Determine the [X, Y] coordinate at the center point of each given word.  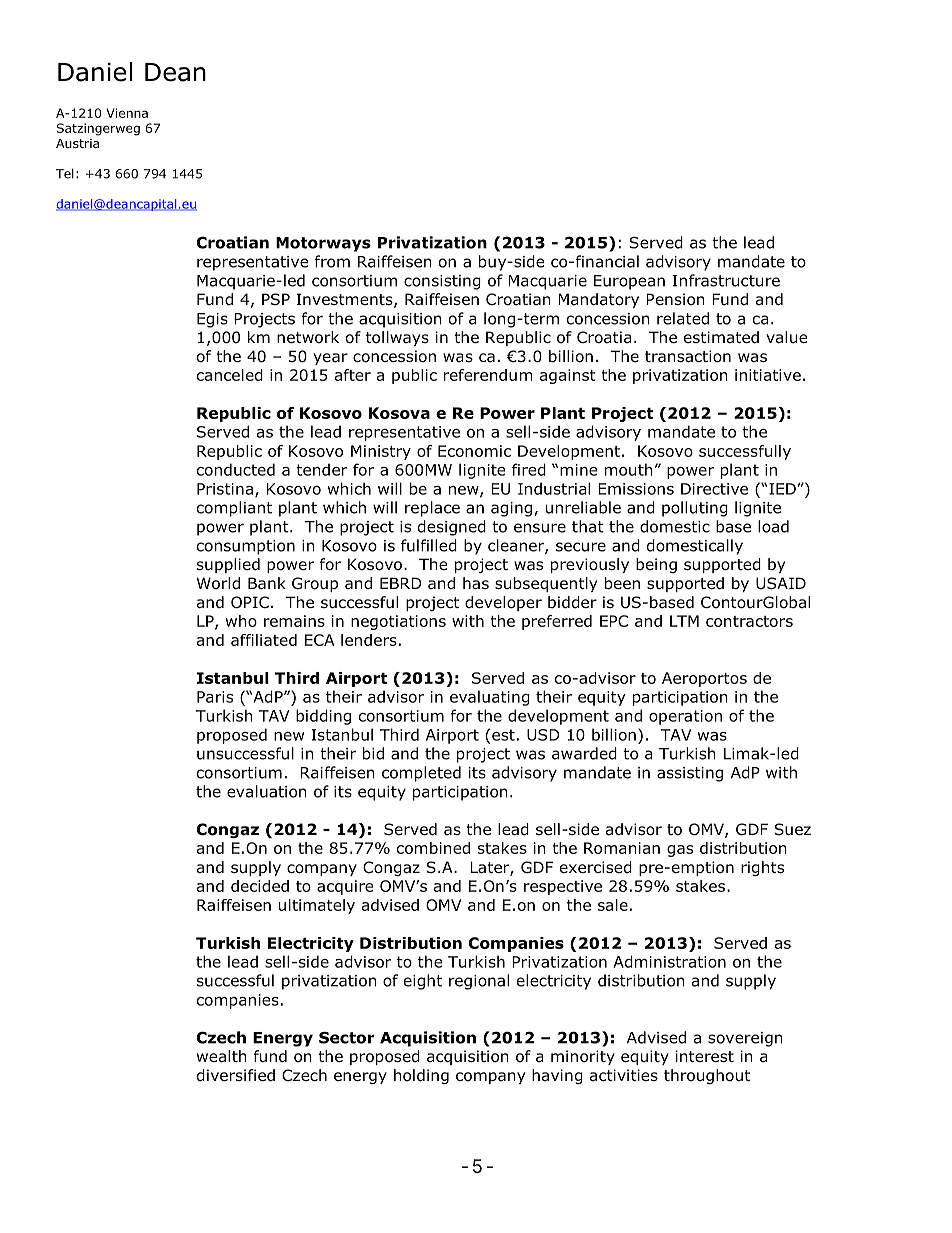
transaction [688, 356]
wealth [222, 1056]
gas [680, 851]
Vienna [127, 113]
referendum [488, 375]
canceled [230, 375]
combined [433, 848]
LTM [684, 621]
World [218, 583]
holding [421, 1076]
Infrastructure [726, 280]
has [476, 583]
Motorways [323, 244]
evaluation [267, 791]
